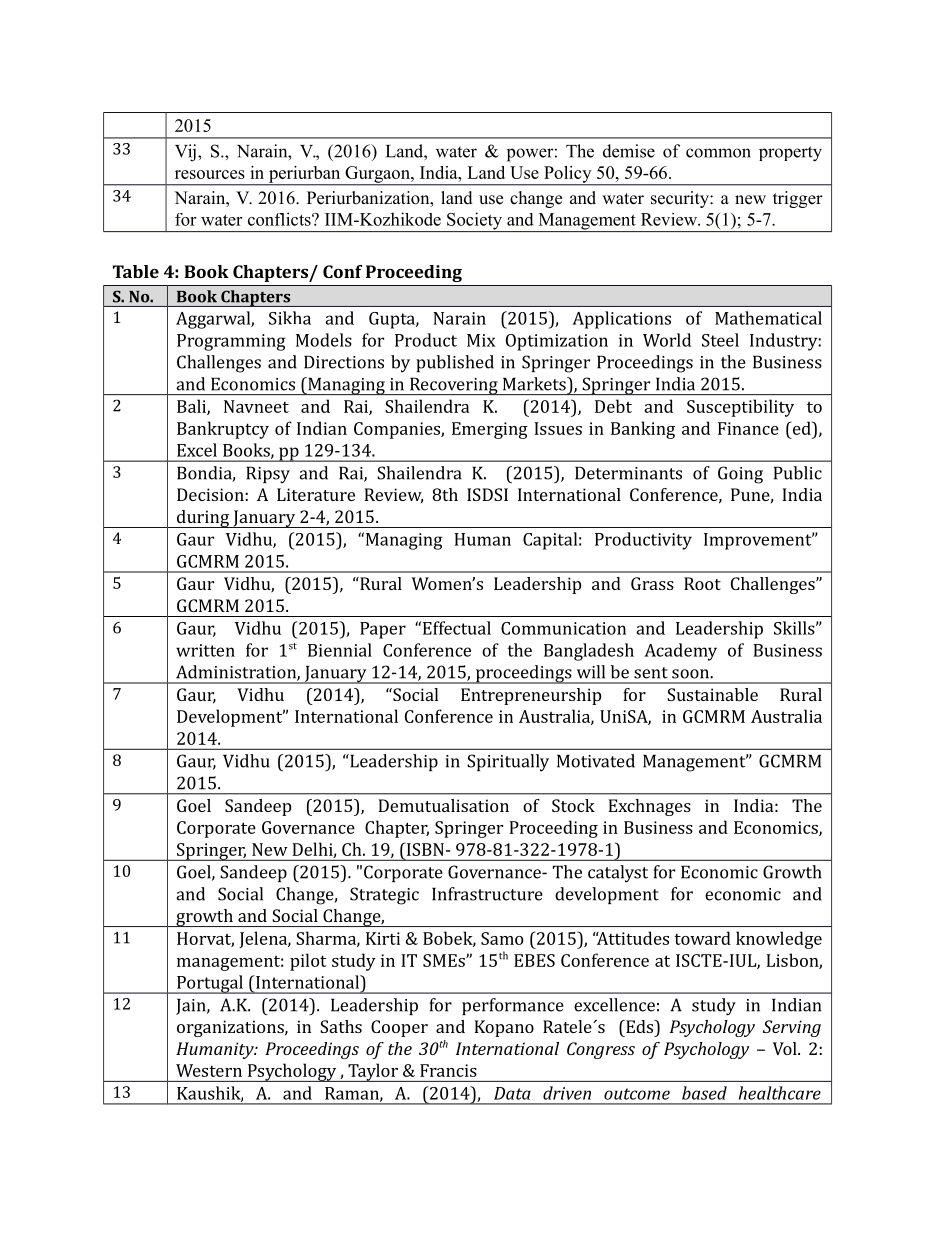  Describe the element at coordinates (205, 650) in the page. I see `written` at that location.
